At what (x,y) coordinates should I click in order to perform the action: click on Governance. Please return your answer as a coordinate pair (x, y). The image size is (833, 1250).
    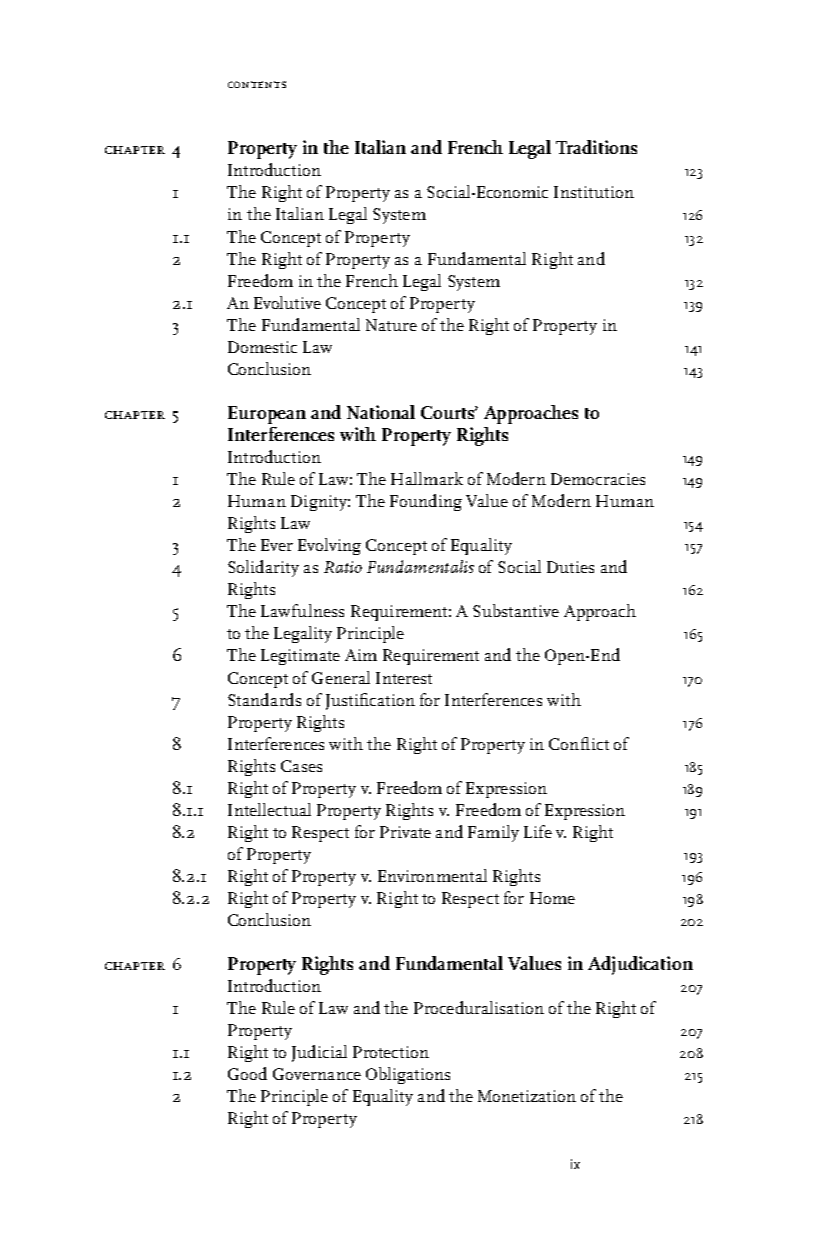
    Looking at the image, I should click on (317, 1074).
